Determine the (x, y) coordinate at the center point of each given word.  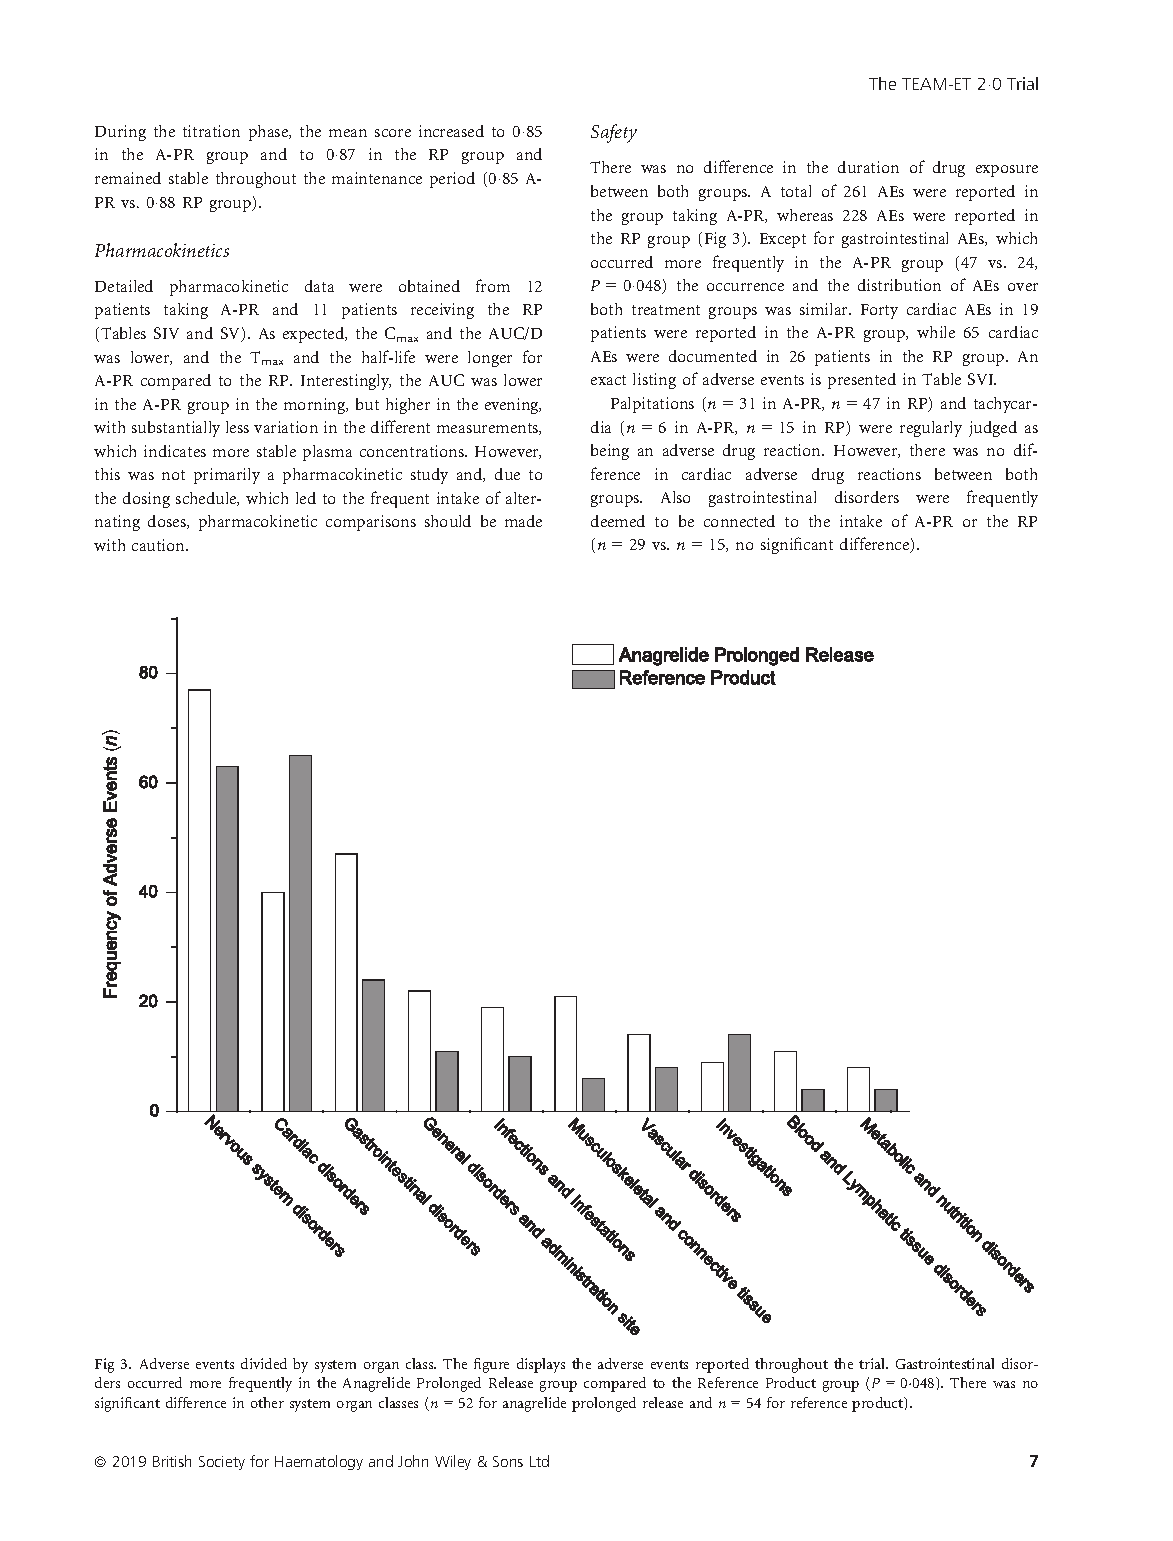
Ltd (539, 1461)
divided (264, 1363)
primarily (227, 476)
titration (211, 131)
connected (739, 521)
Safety (614, 133)
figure (491, 1365)
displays (541, 1365)
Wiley (453, 1462)
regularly (931, 429)
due (507, 474)
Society (222, 1463)
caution (160, 545)
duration (868, 167)
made (523, 521)
